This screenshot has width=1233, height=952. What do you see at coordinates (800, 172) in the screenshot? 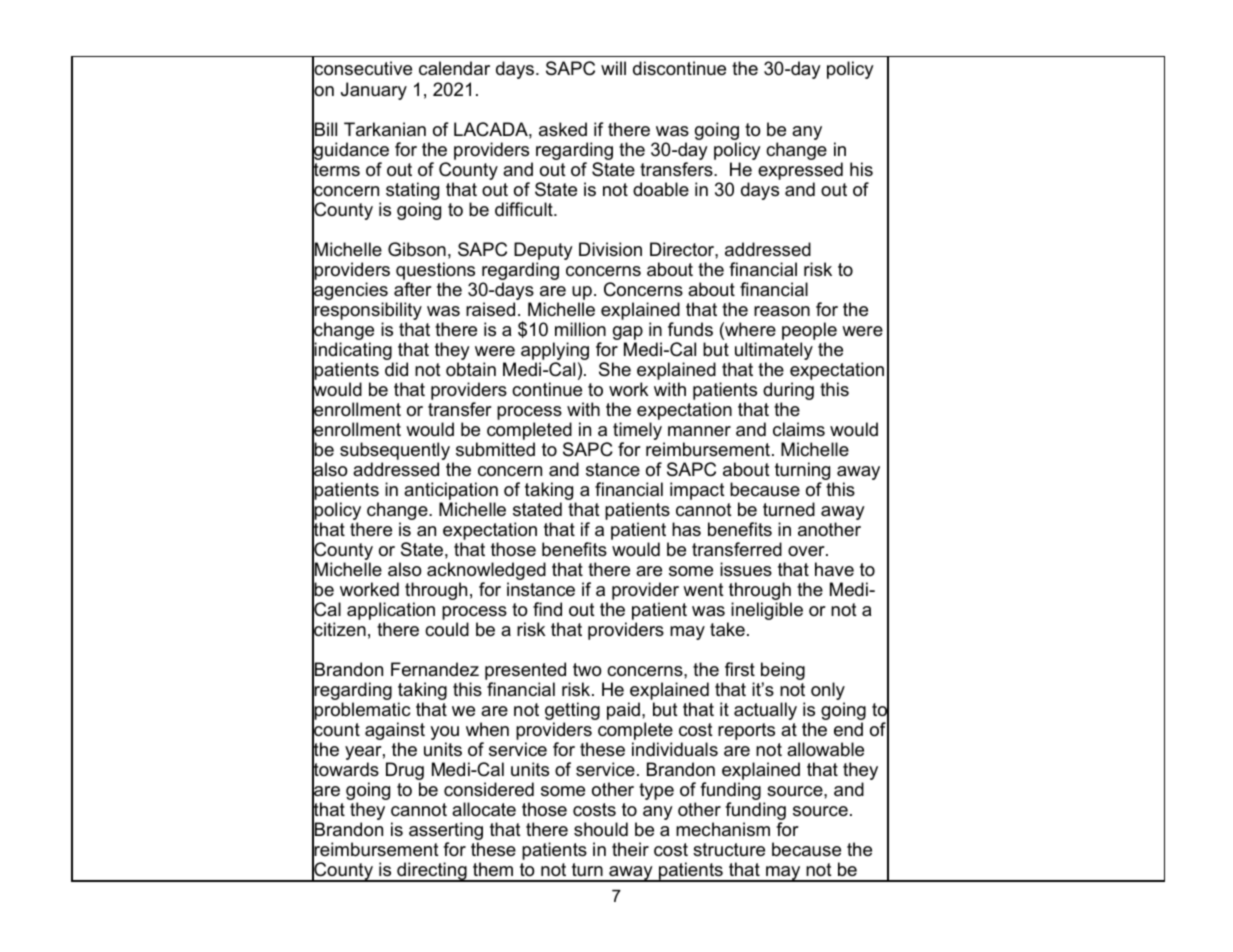
I see `expressed` at bounding box center [800, 172].
